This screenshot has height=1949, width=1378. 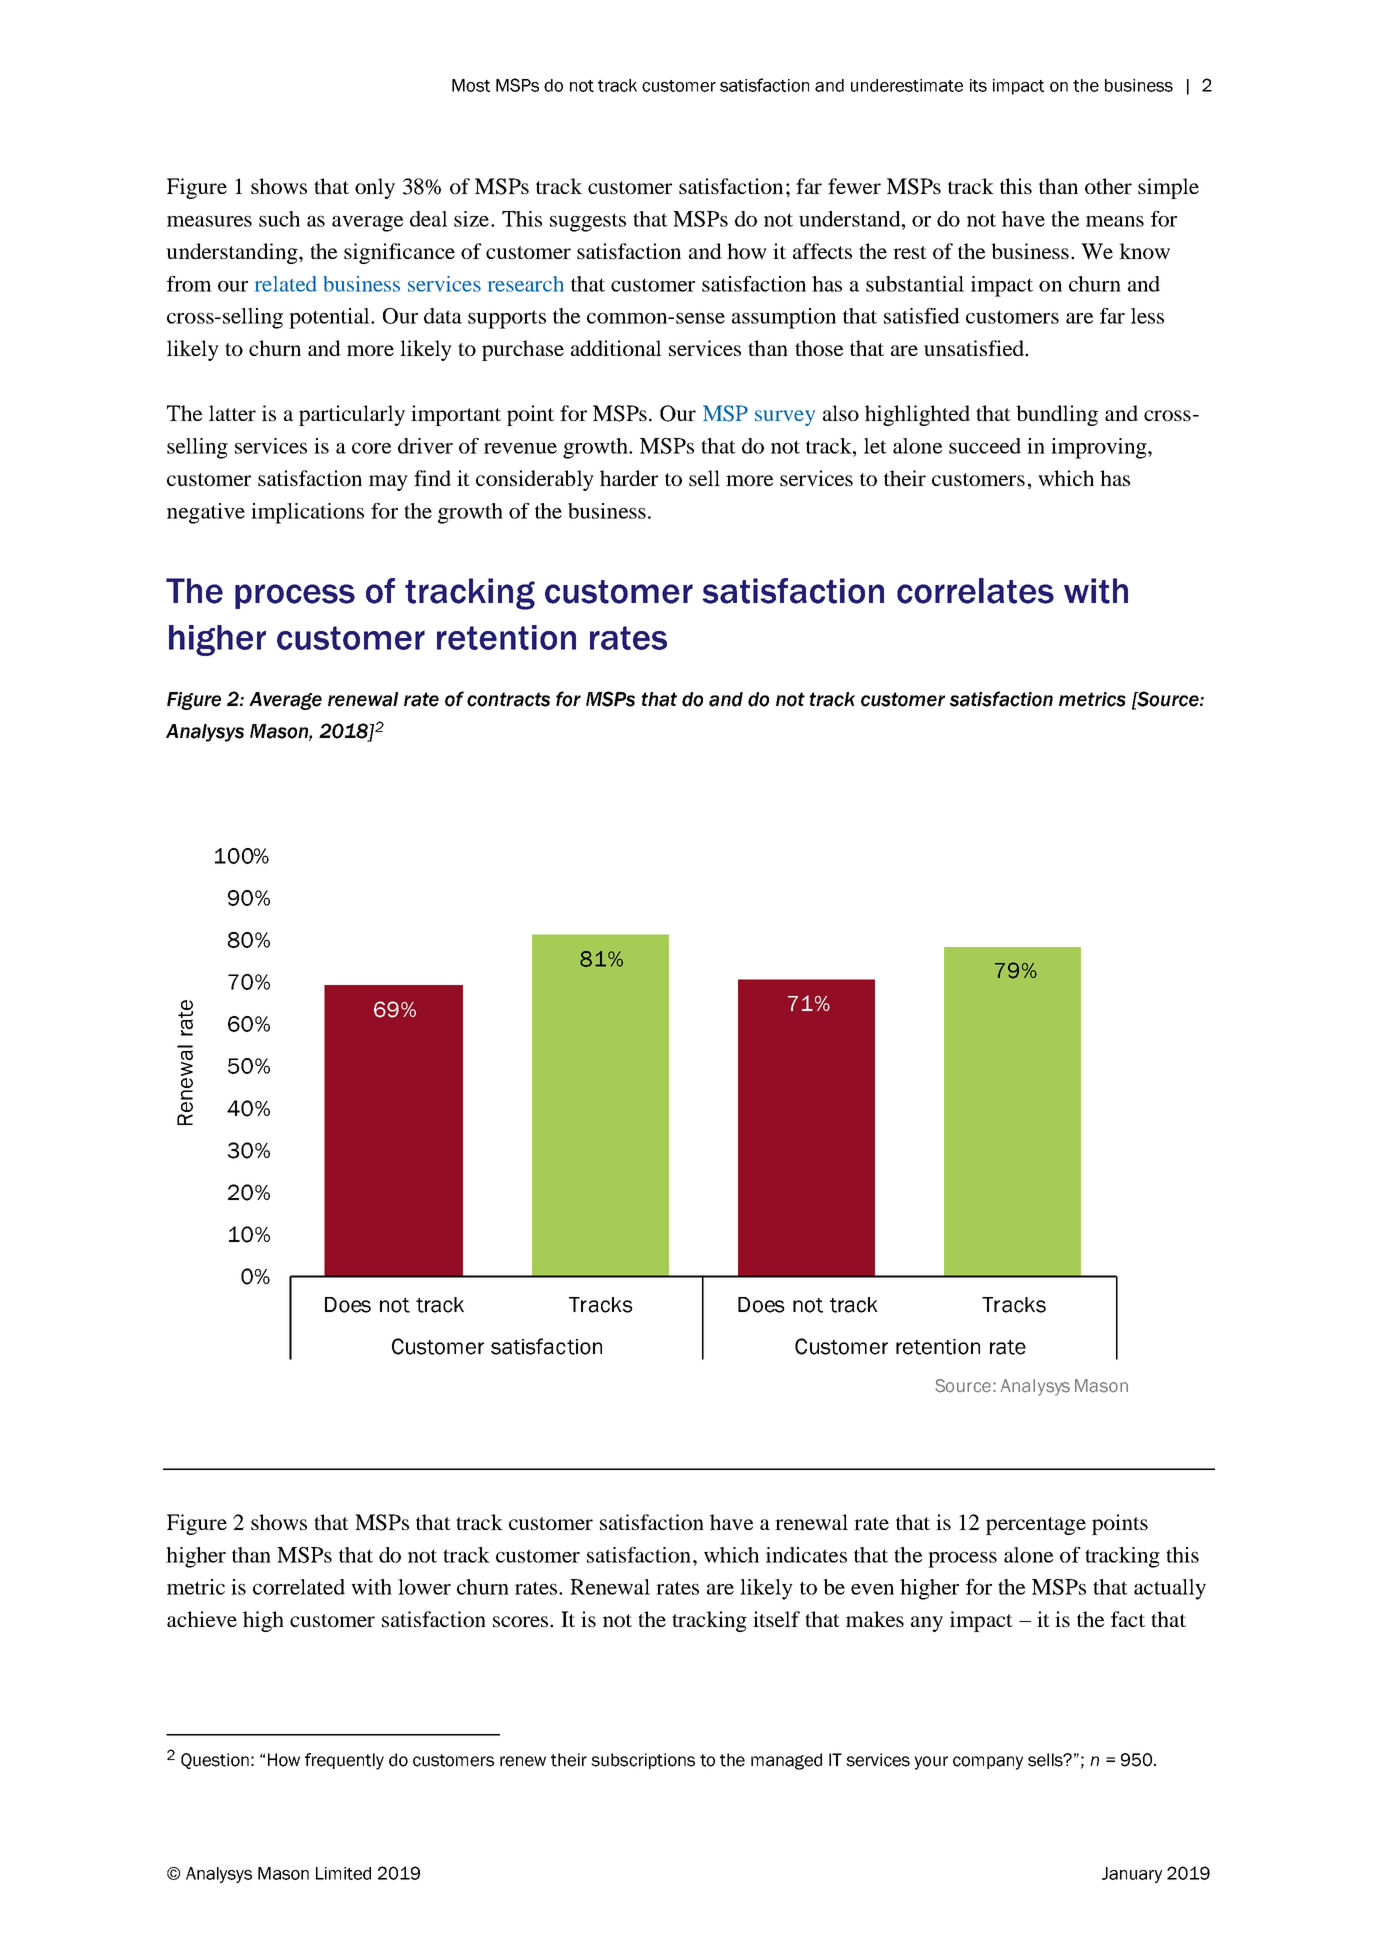 I want to click on correlates, so click(x=975, y=591).
